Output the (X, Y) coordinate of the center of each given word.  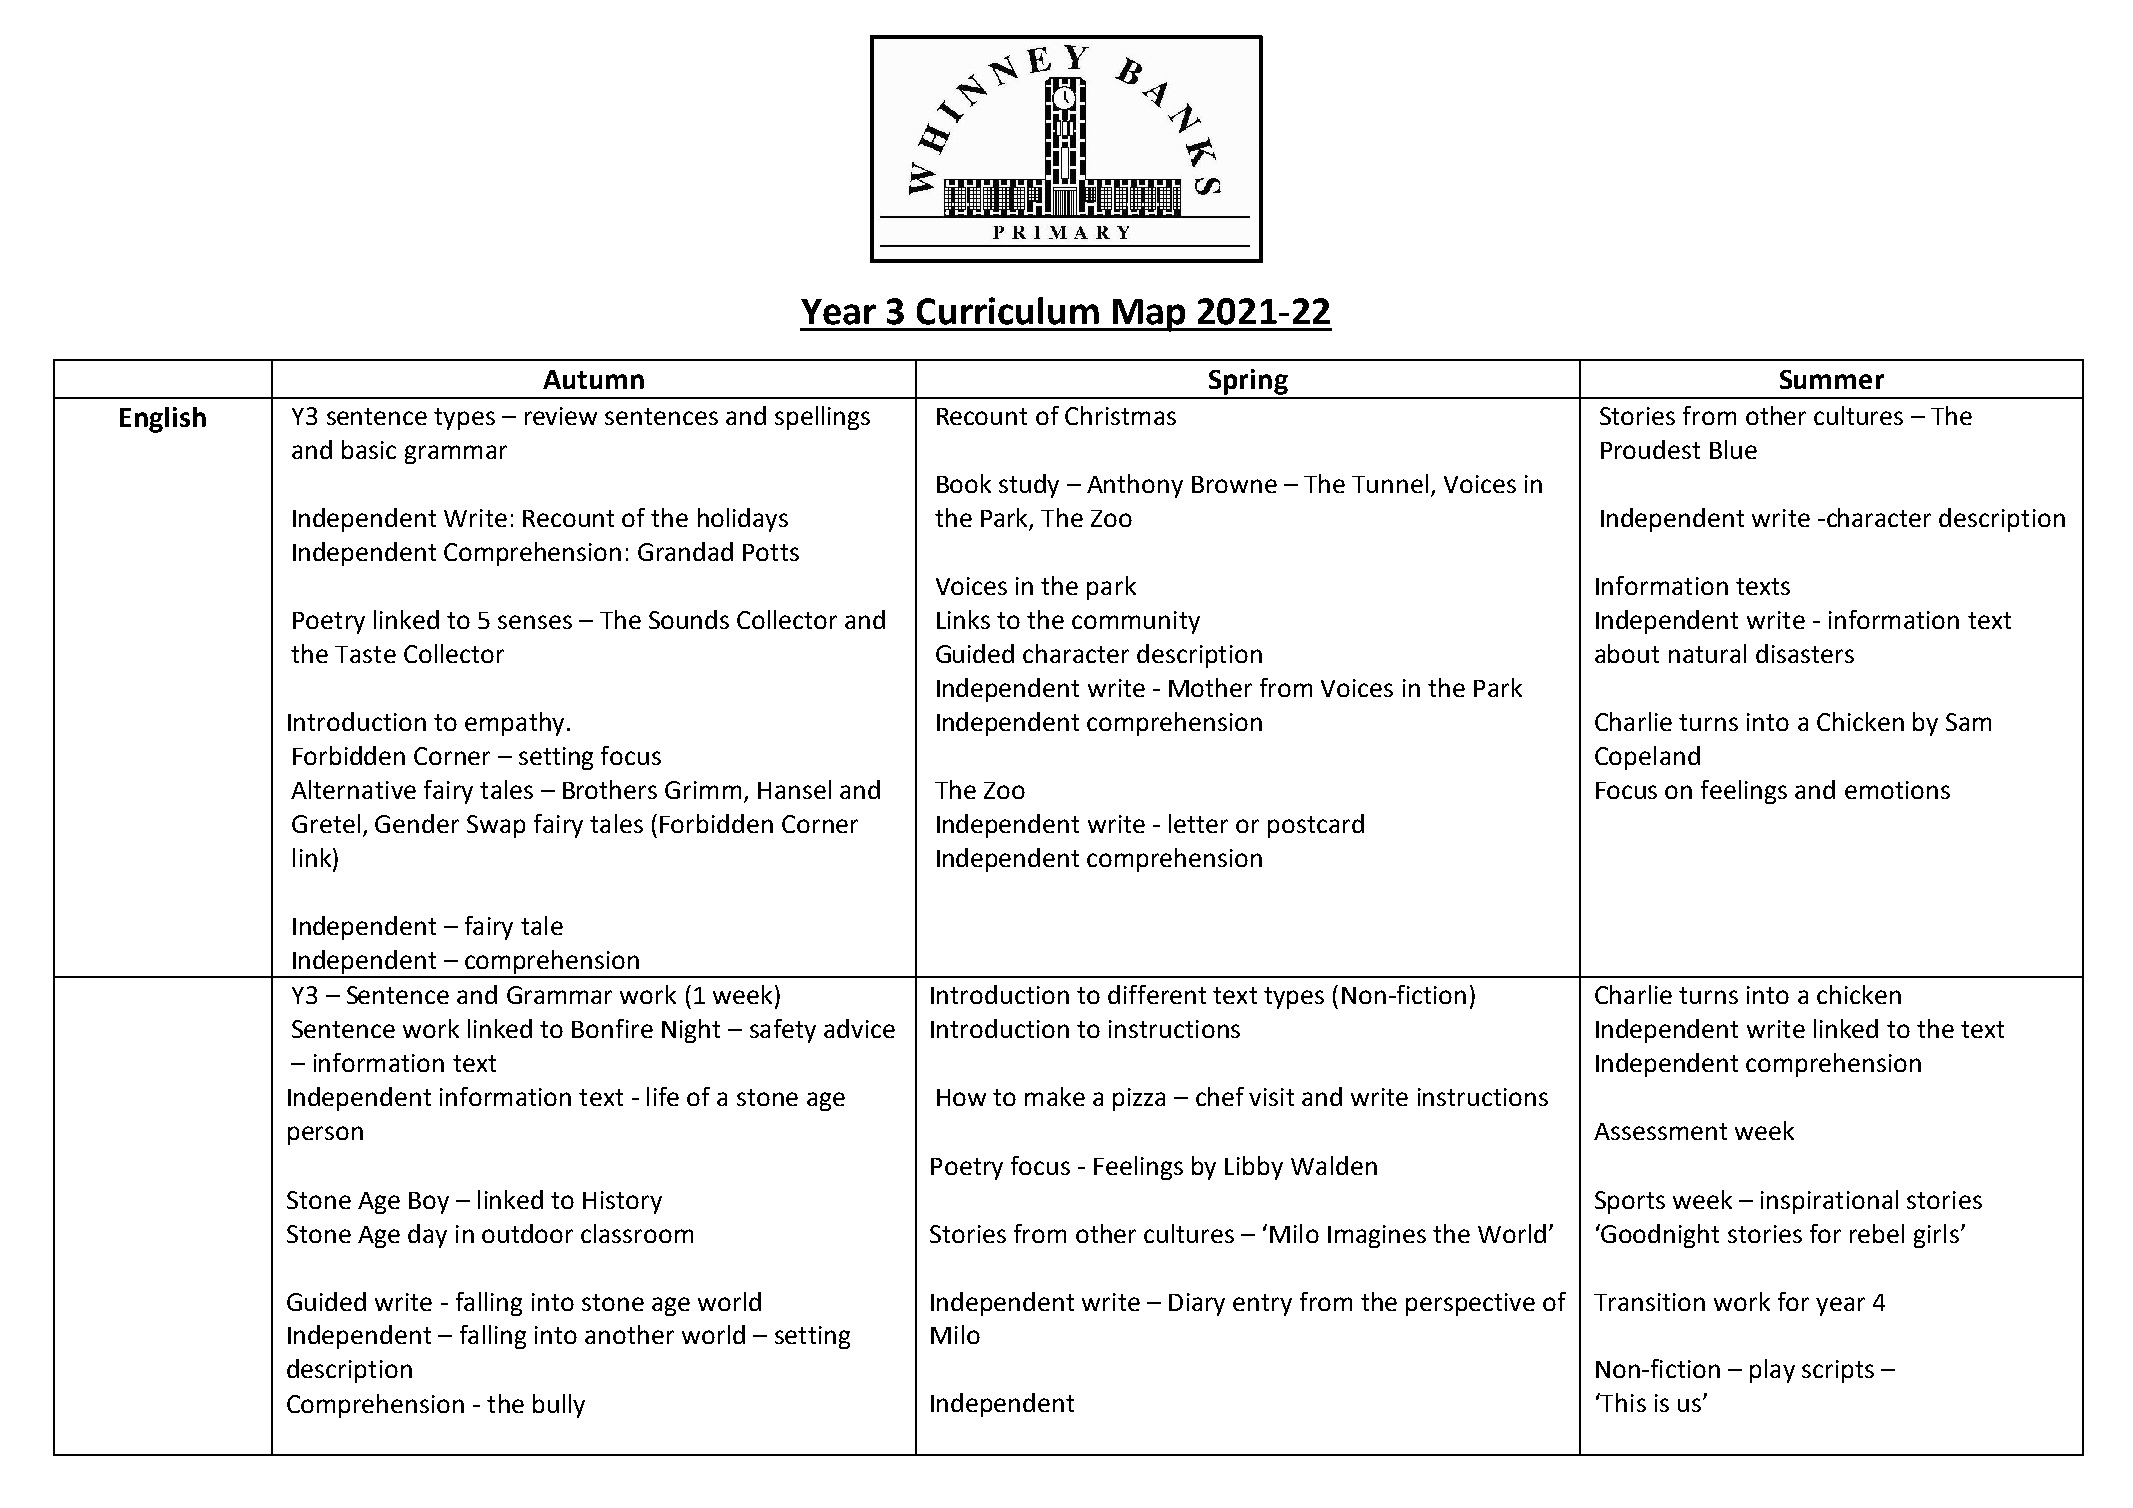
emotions (1897, 790)
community (1136, 622)
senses (535, 622)
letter (1198, 823)
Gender (417, 823)
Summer (1832, 379)
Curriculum (1008, 311)
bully (559, 1406)
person (325, 1135)
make (1055, 1096)
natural (1707, 653)
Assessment (1660, 1131)
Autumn (593, 379)
